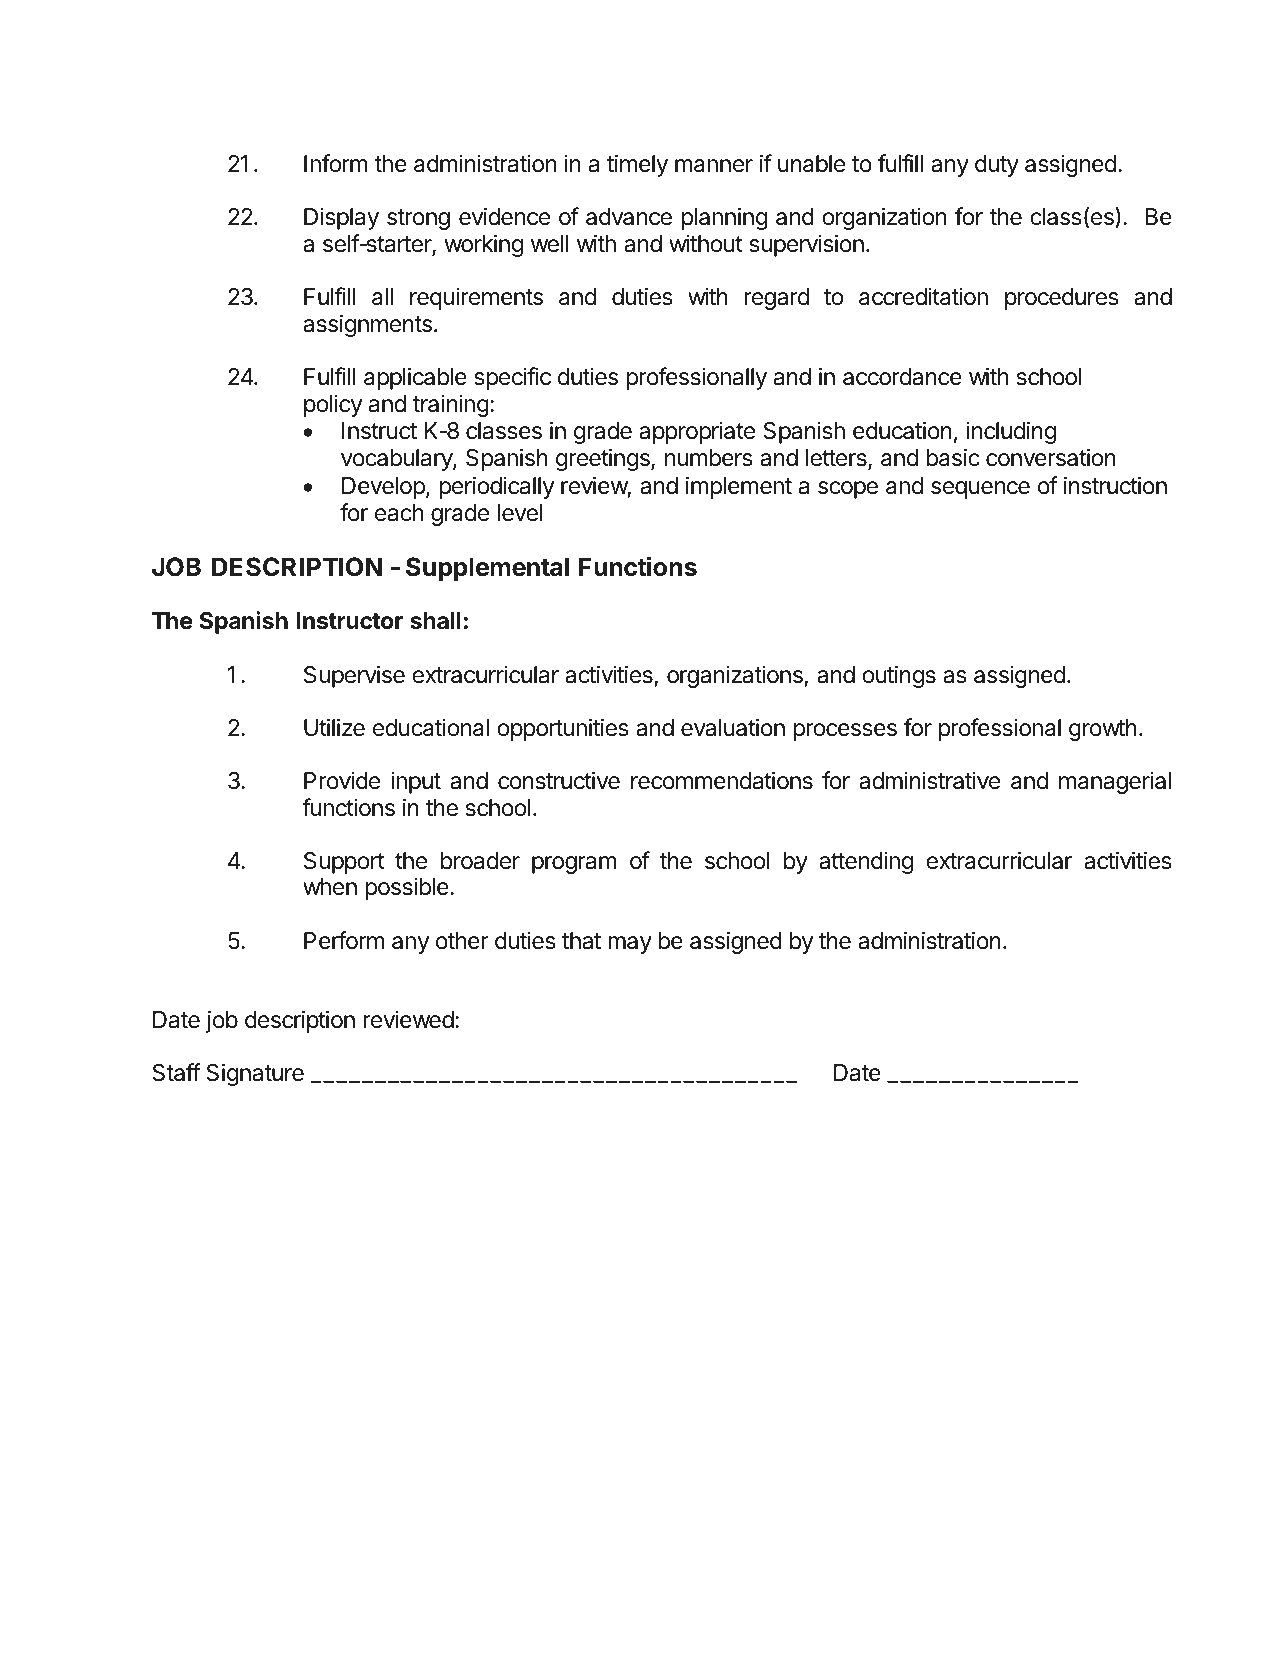 The width and height of the screenshot is (1286, 1664). Describe the element at coordinates (354, 676) in the screenshot. I see `Supervise` at that location.
